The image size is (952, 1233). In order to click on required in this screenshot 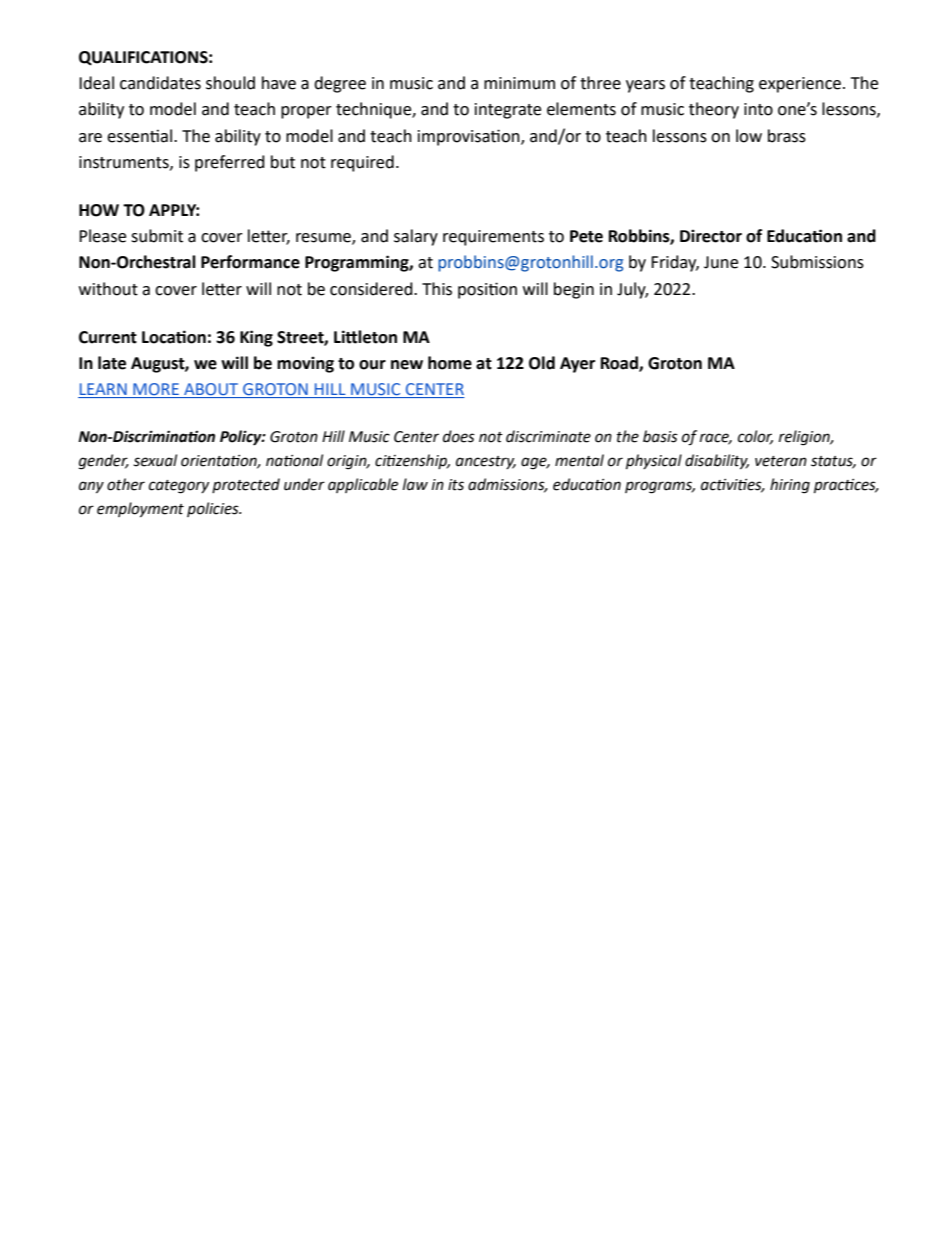, I will do `click(362, 163)`.
